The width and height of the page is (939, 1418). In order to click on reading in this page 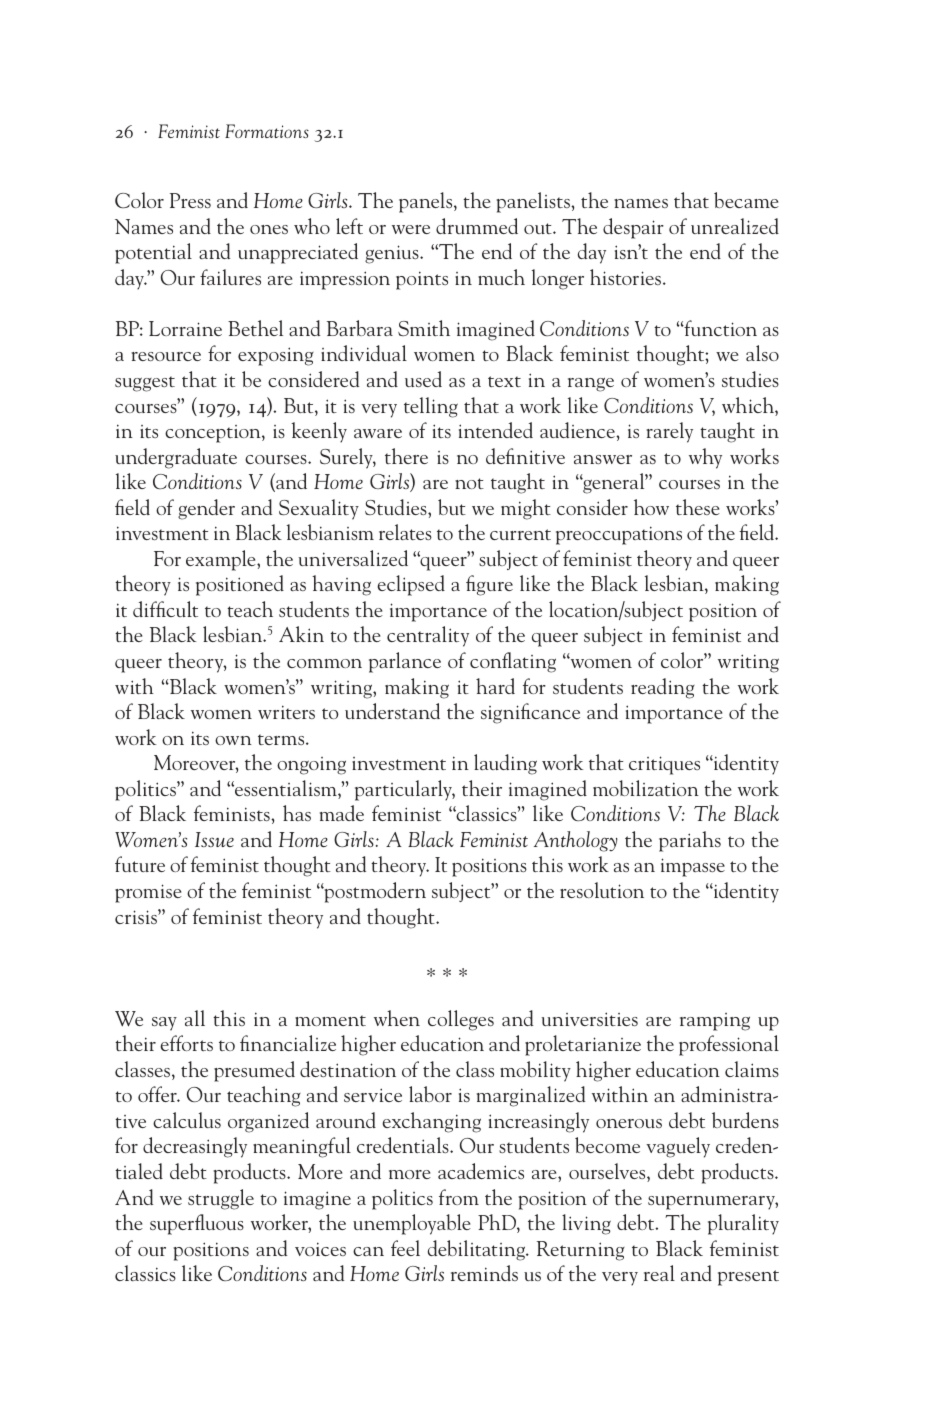, I will do `click(663, 688)`.
